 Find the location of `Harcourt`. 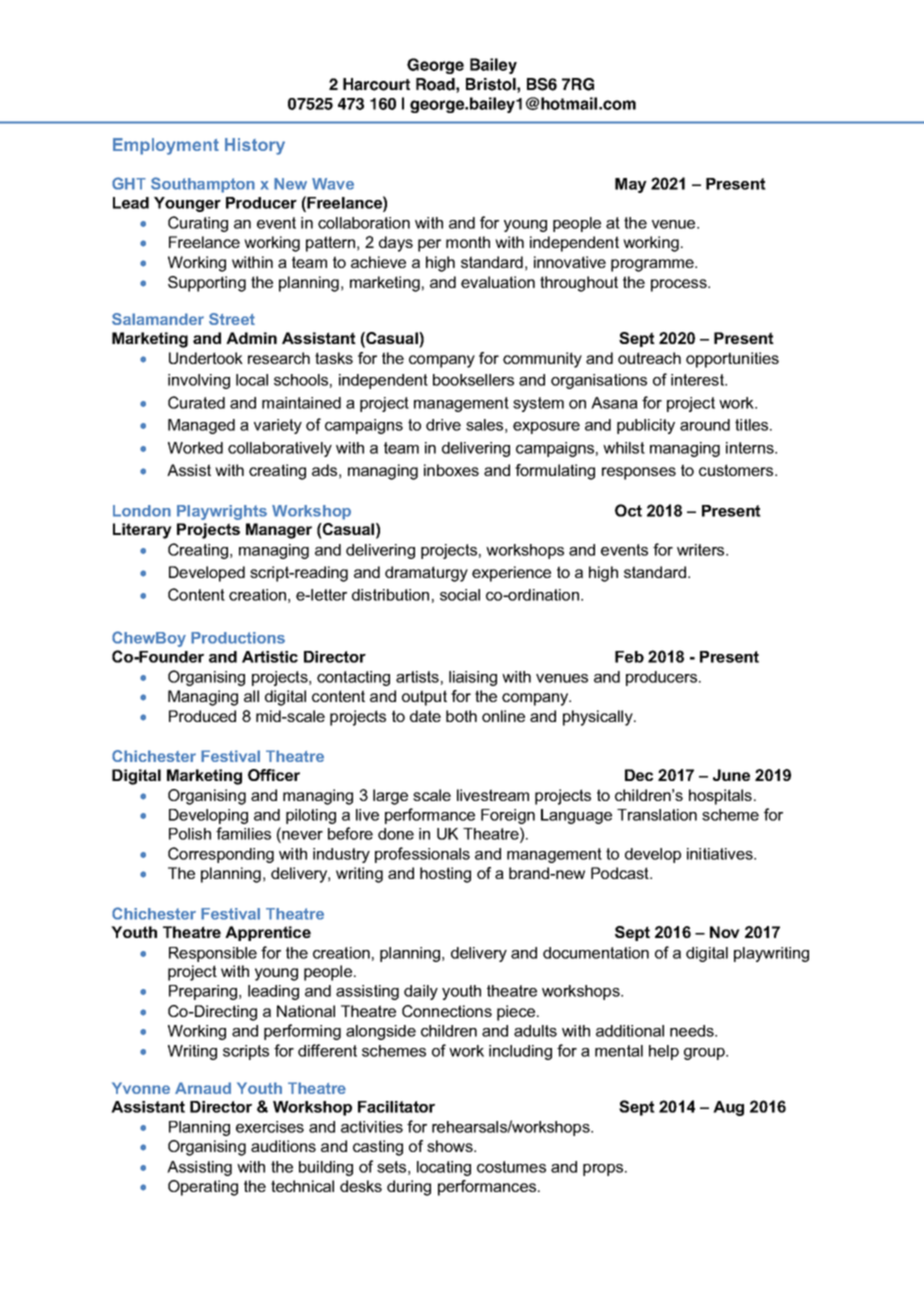

Harcourt is located at coordinates (376, 84).
